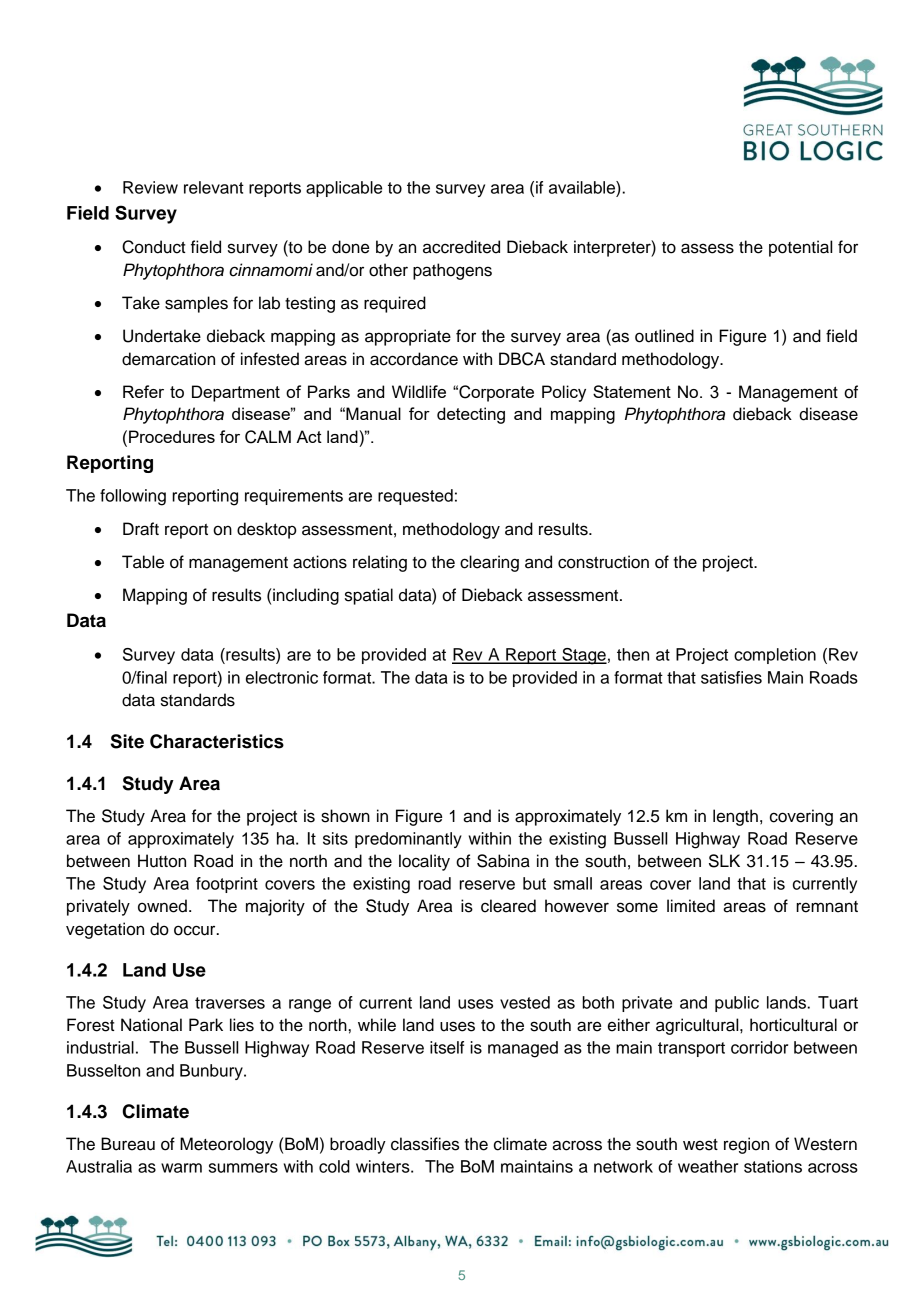  Describe the element at coordinates (282, 677) in the screenshot. I see `electronic` at that location.
